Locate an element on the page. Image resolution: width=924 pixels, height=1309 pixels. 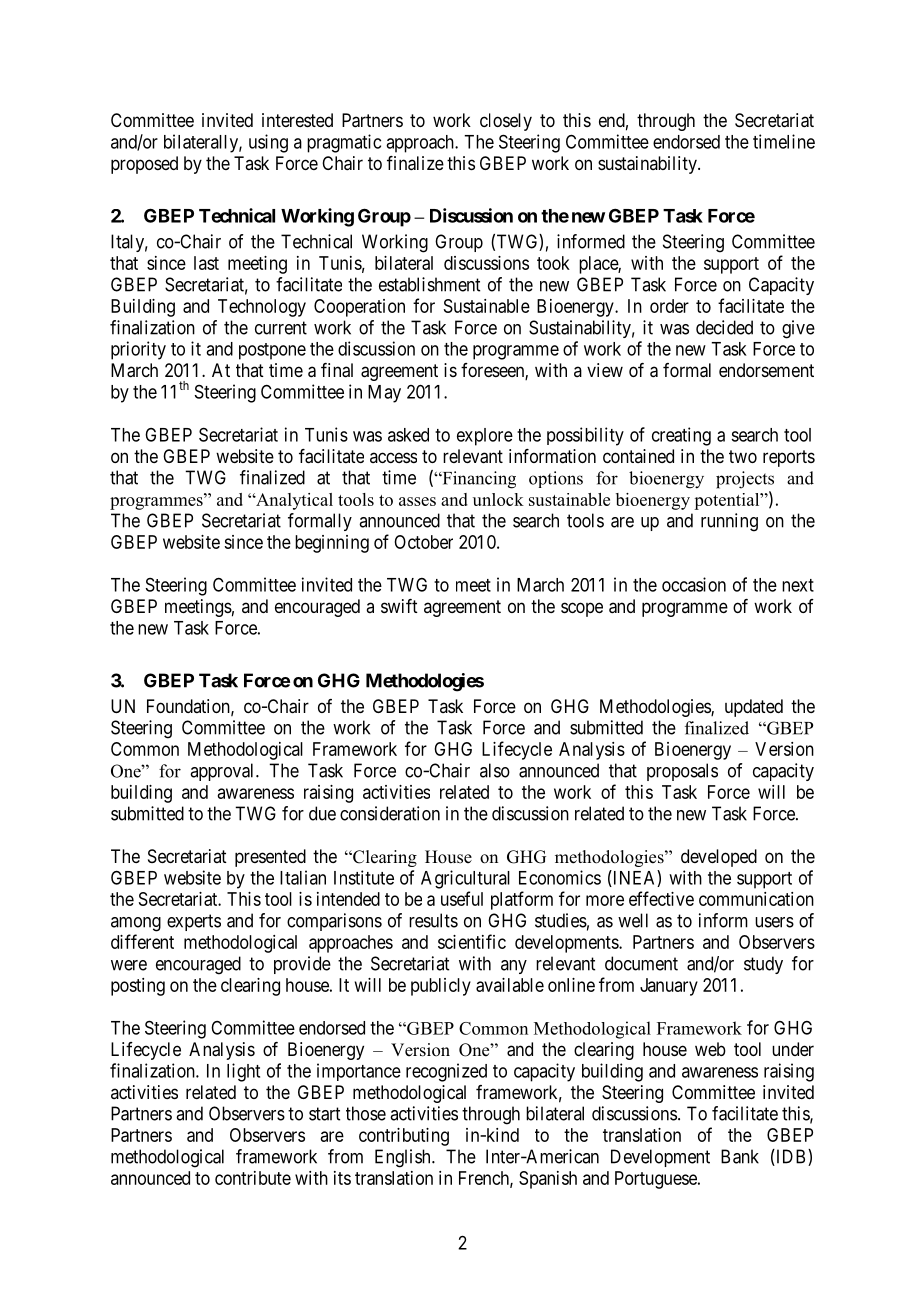
Analytical is located at coordinates (293, 501).
